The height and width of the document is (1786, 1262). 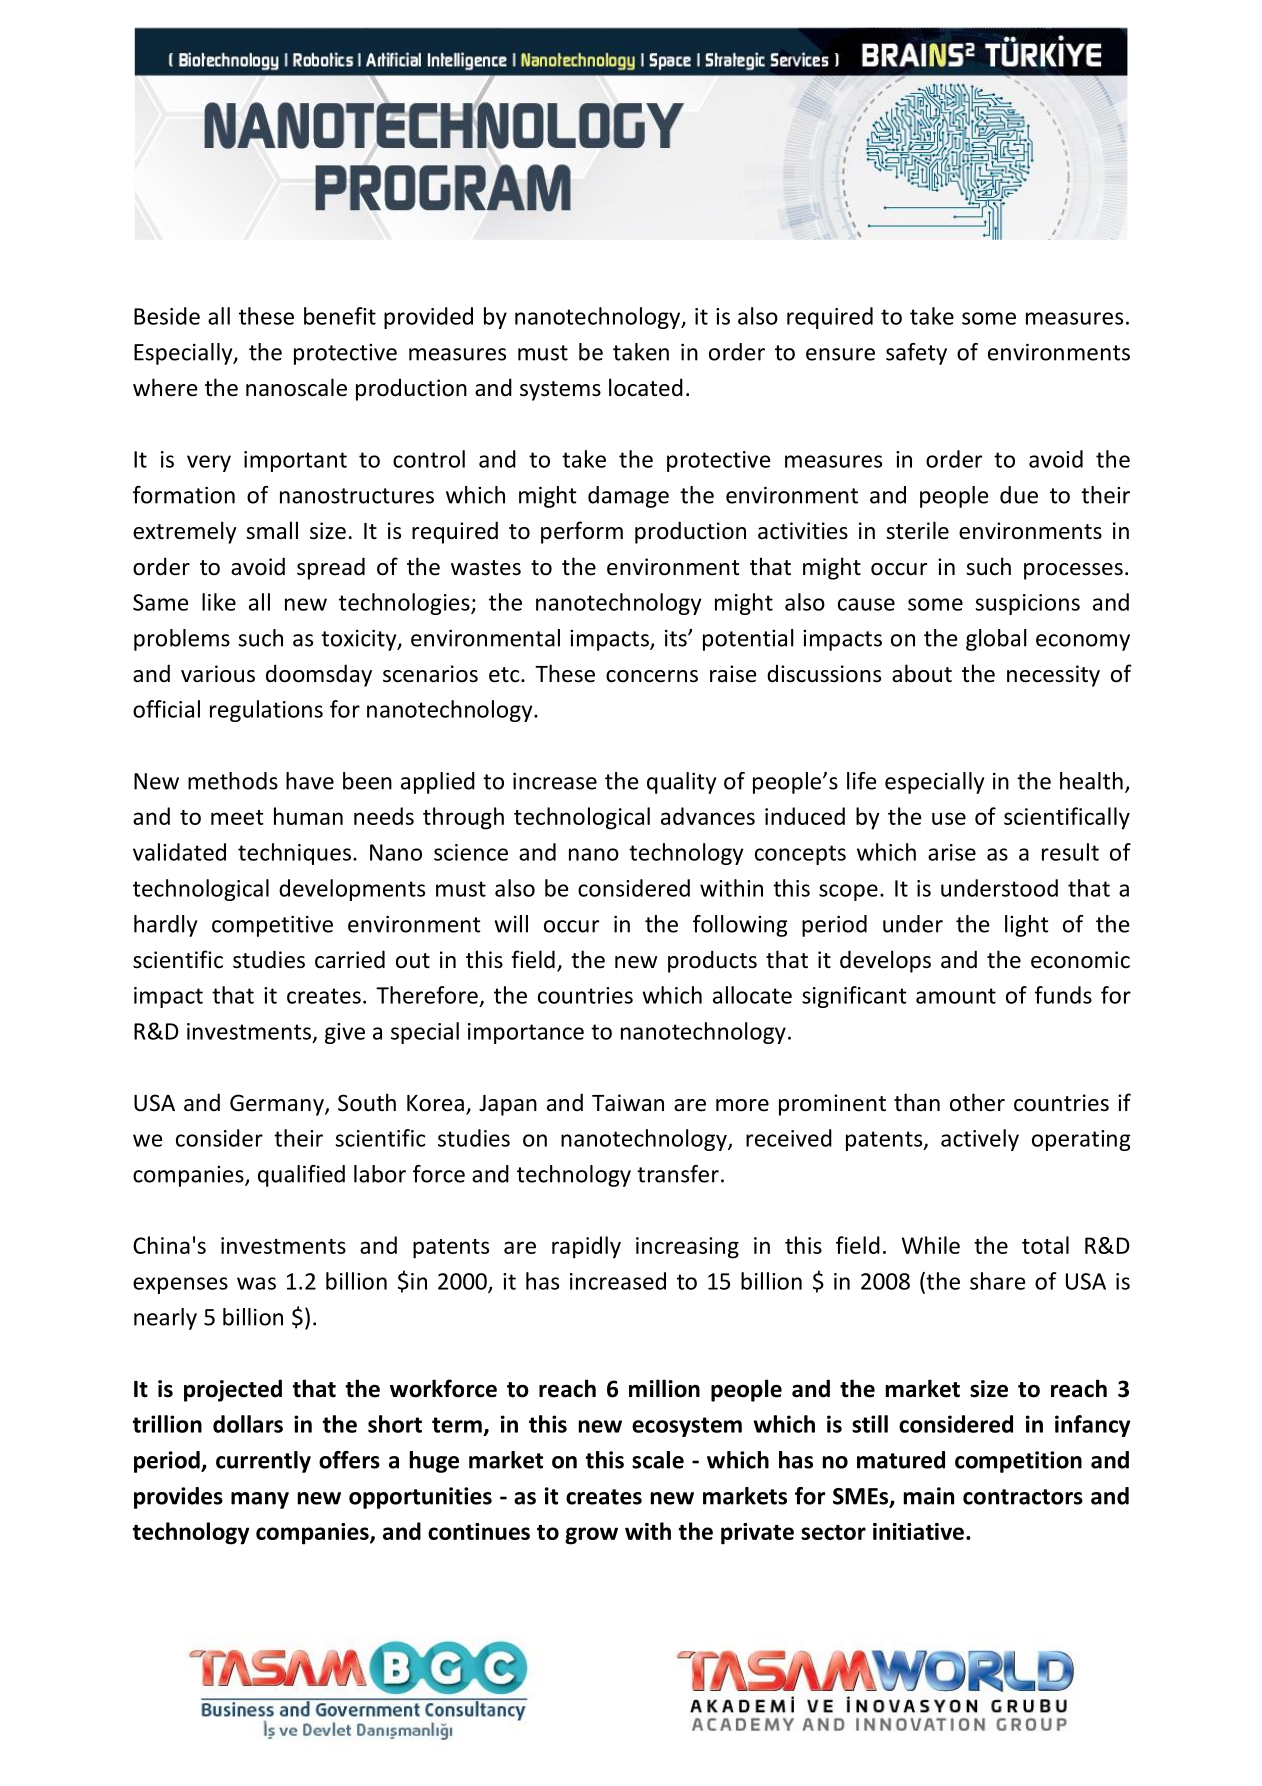 What do you see at coordinates (646, 387) in the document?
I see `located` at bounding box center [646, 387].
